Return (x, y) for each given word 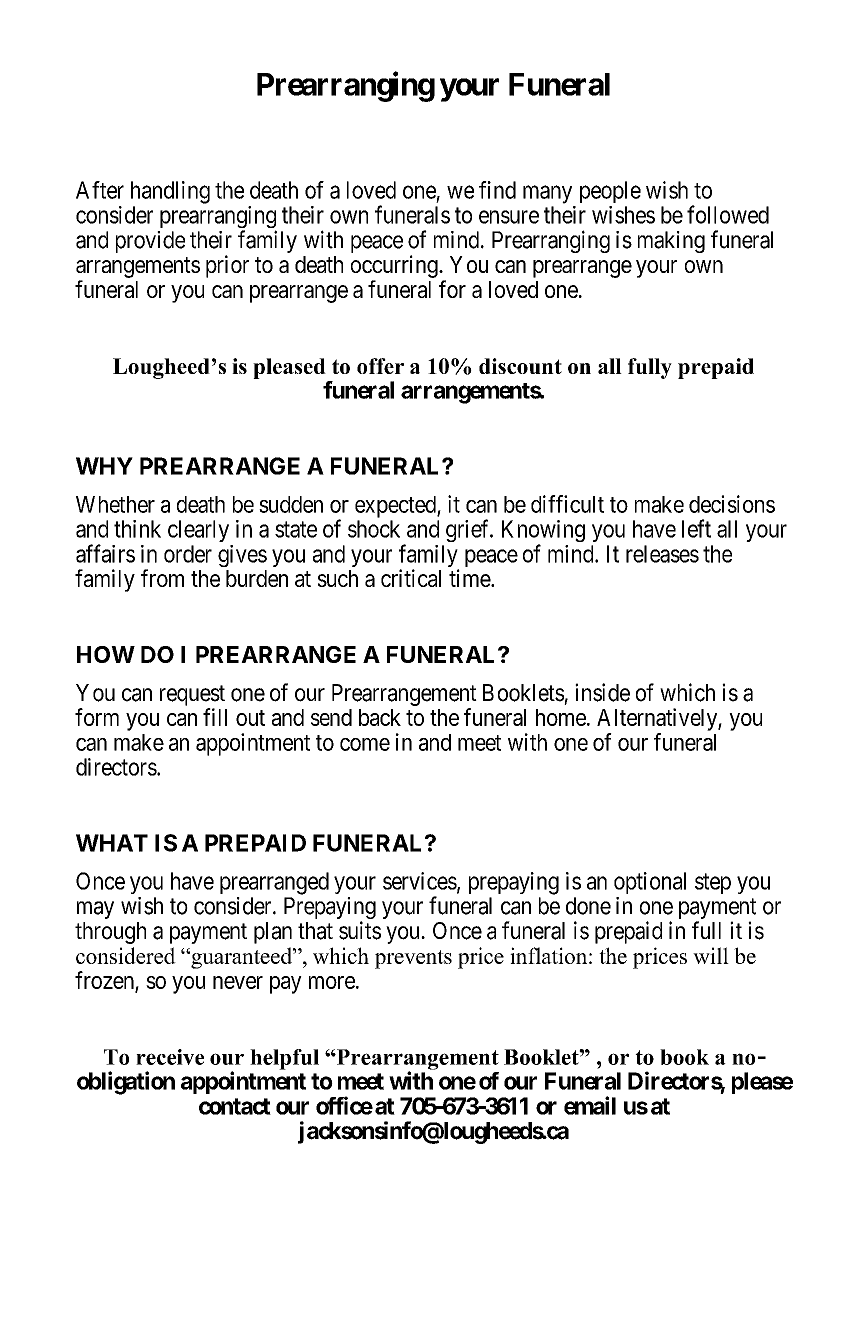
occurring (395, 266)
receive (170, 1057)
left (696, 528)
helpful (284, 1059)
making (671, 242)
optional (650, 883)
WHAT (112, 843)
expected (396, 507)
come (365, 744)
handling (170, 192)
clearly (198, 531)
